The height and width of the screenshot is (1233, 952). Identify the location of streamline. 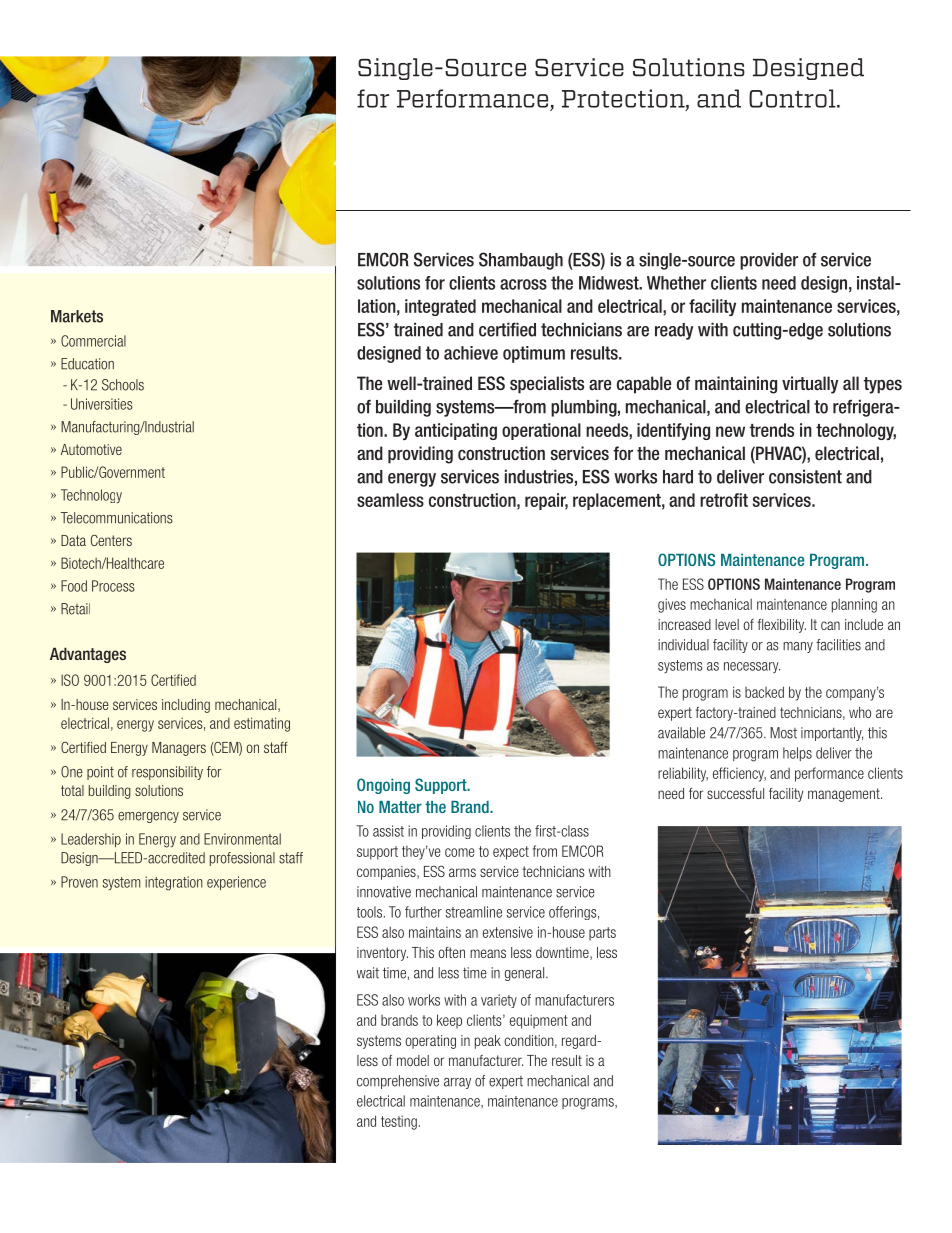
(474, 912).
